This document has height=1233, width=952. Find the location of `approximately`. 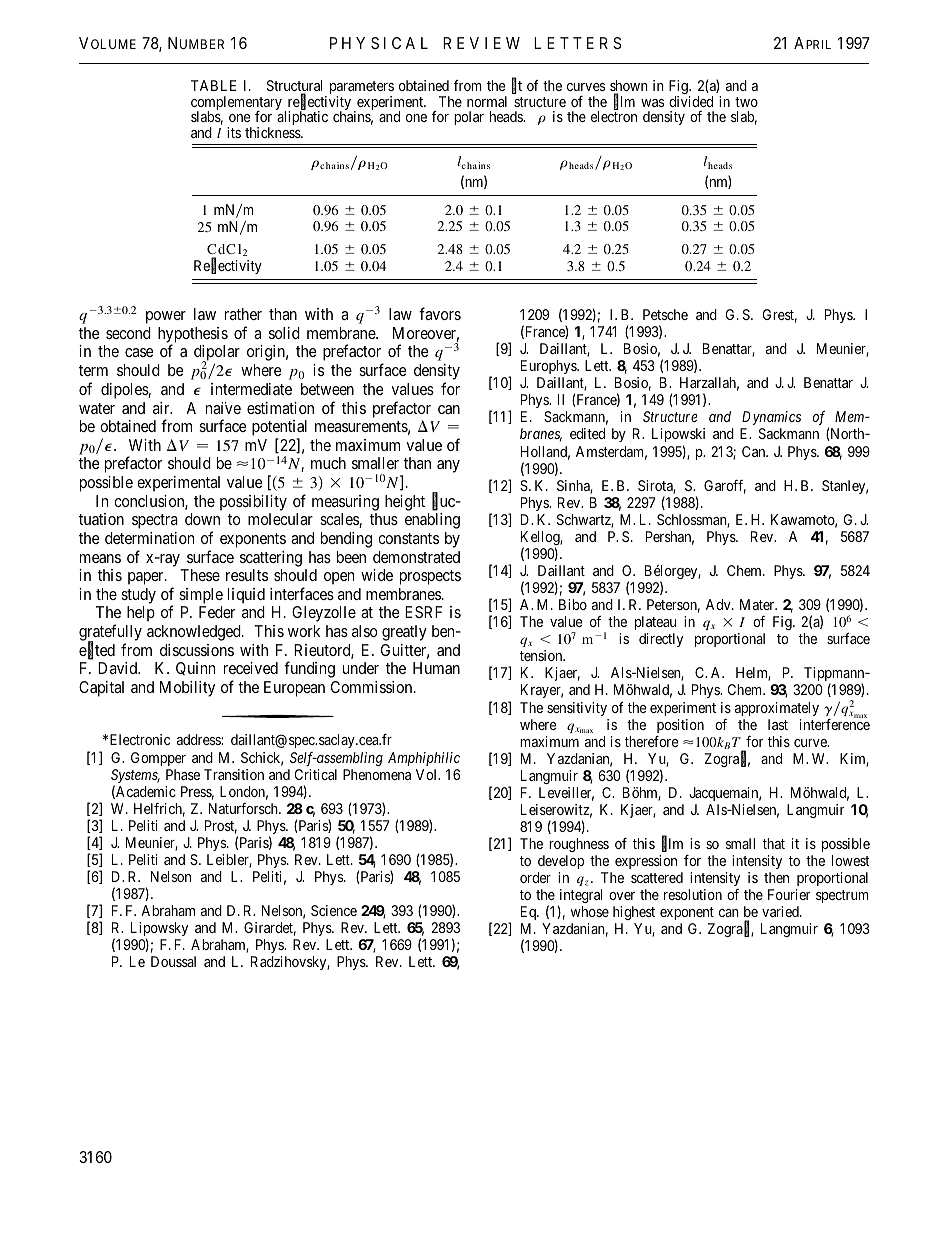

approximately is located at coordinates (777, 709).
